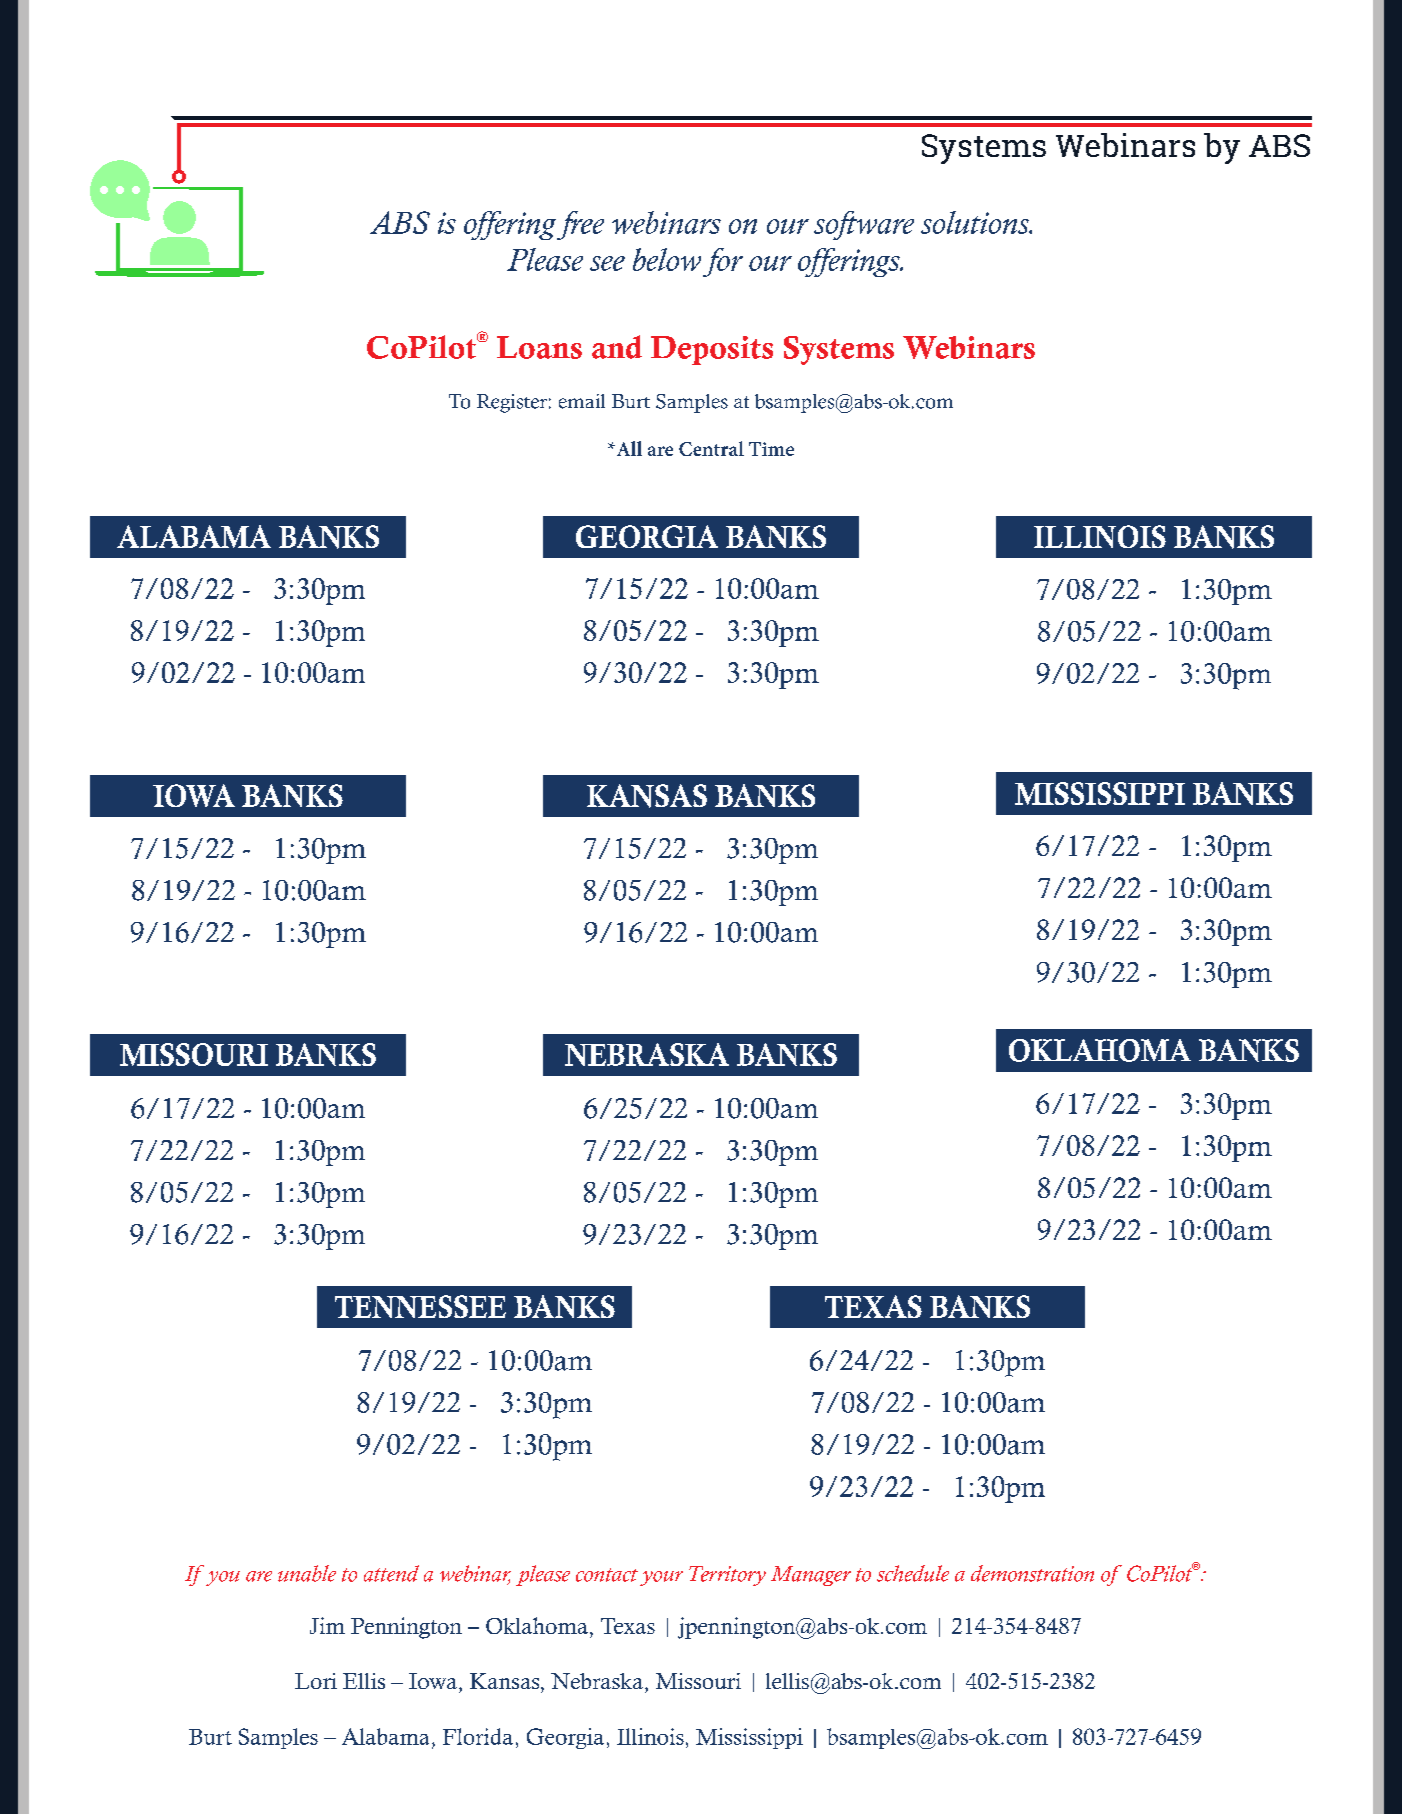 The width and height of the screenshot is (1402, 1814). Describe the element at coordinates (539, 347) in the screenshot. I see `Loans` at that location.
